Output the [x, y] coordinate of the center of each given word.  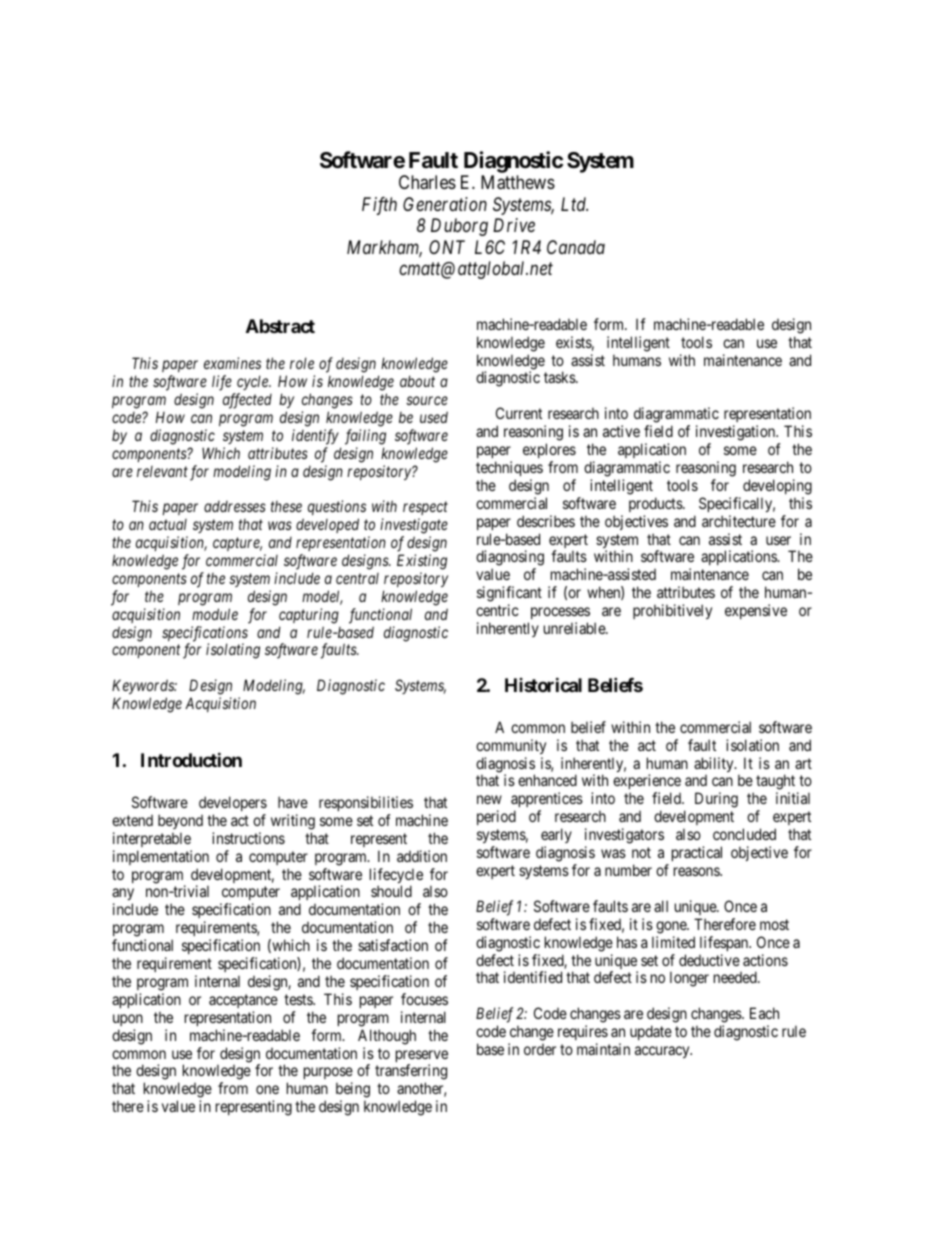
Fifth [379, 206]
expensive [756, 611]
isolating [233, 651]
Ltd [574, 204]
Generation [445, 204]
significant [509, 595]
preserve [422, 1057]
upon [128, 1020]
